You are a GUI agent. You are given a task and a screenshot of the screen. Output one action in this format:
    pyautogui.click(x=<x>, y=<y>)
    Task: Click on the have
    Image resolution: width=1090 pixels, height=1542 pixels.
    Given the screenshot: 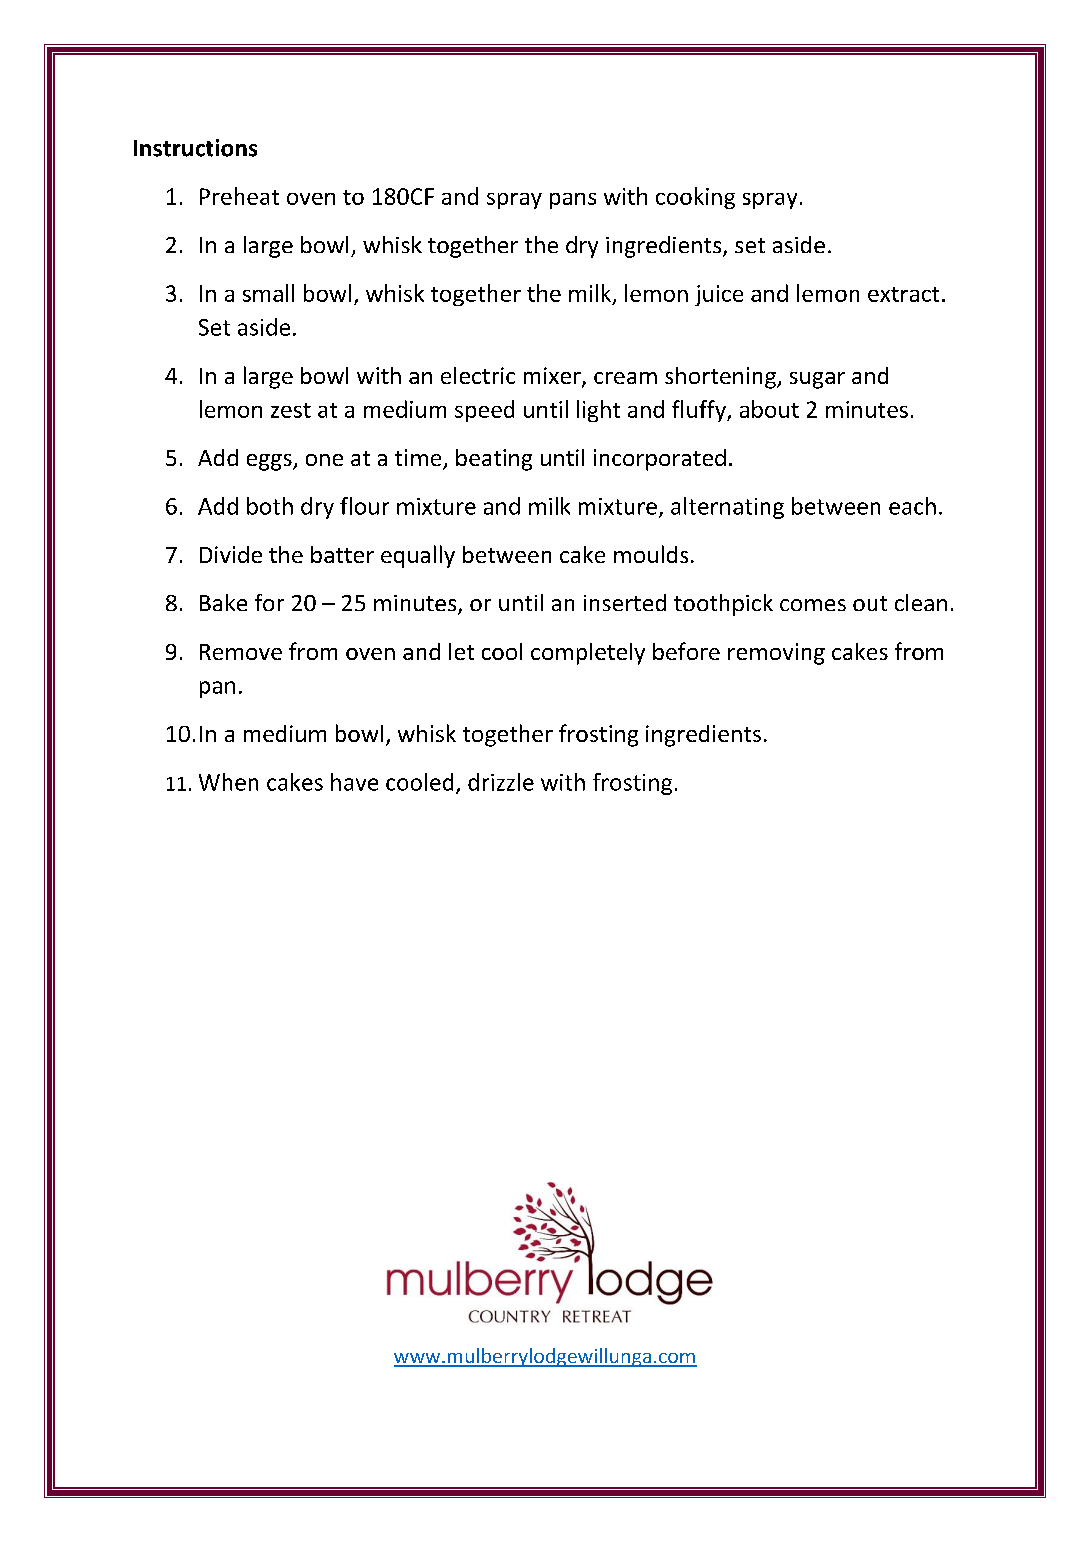 What is the action you would take?
    pyautogui.click(x=354, y=782)
